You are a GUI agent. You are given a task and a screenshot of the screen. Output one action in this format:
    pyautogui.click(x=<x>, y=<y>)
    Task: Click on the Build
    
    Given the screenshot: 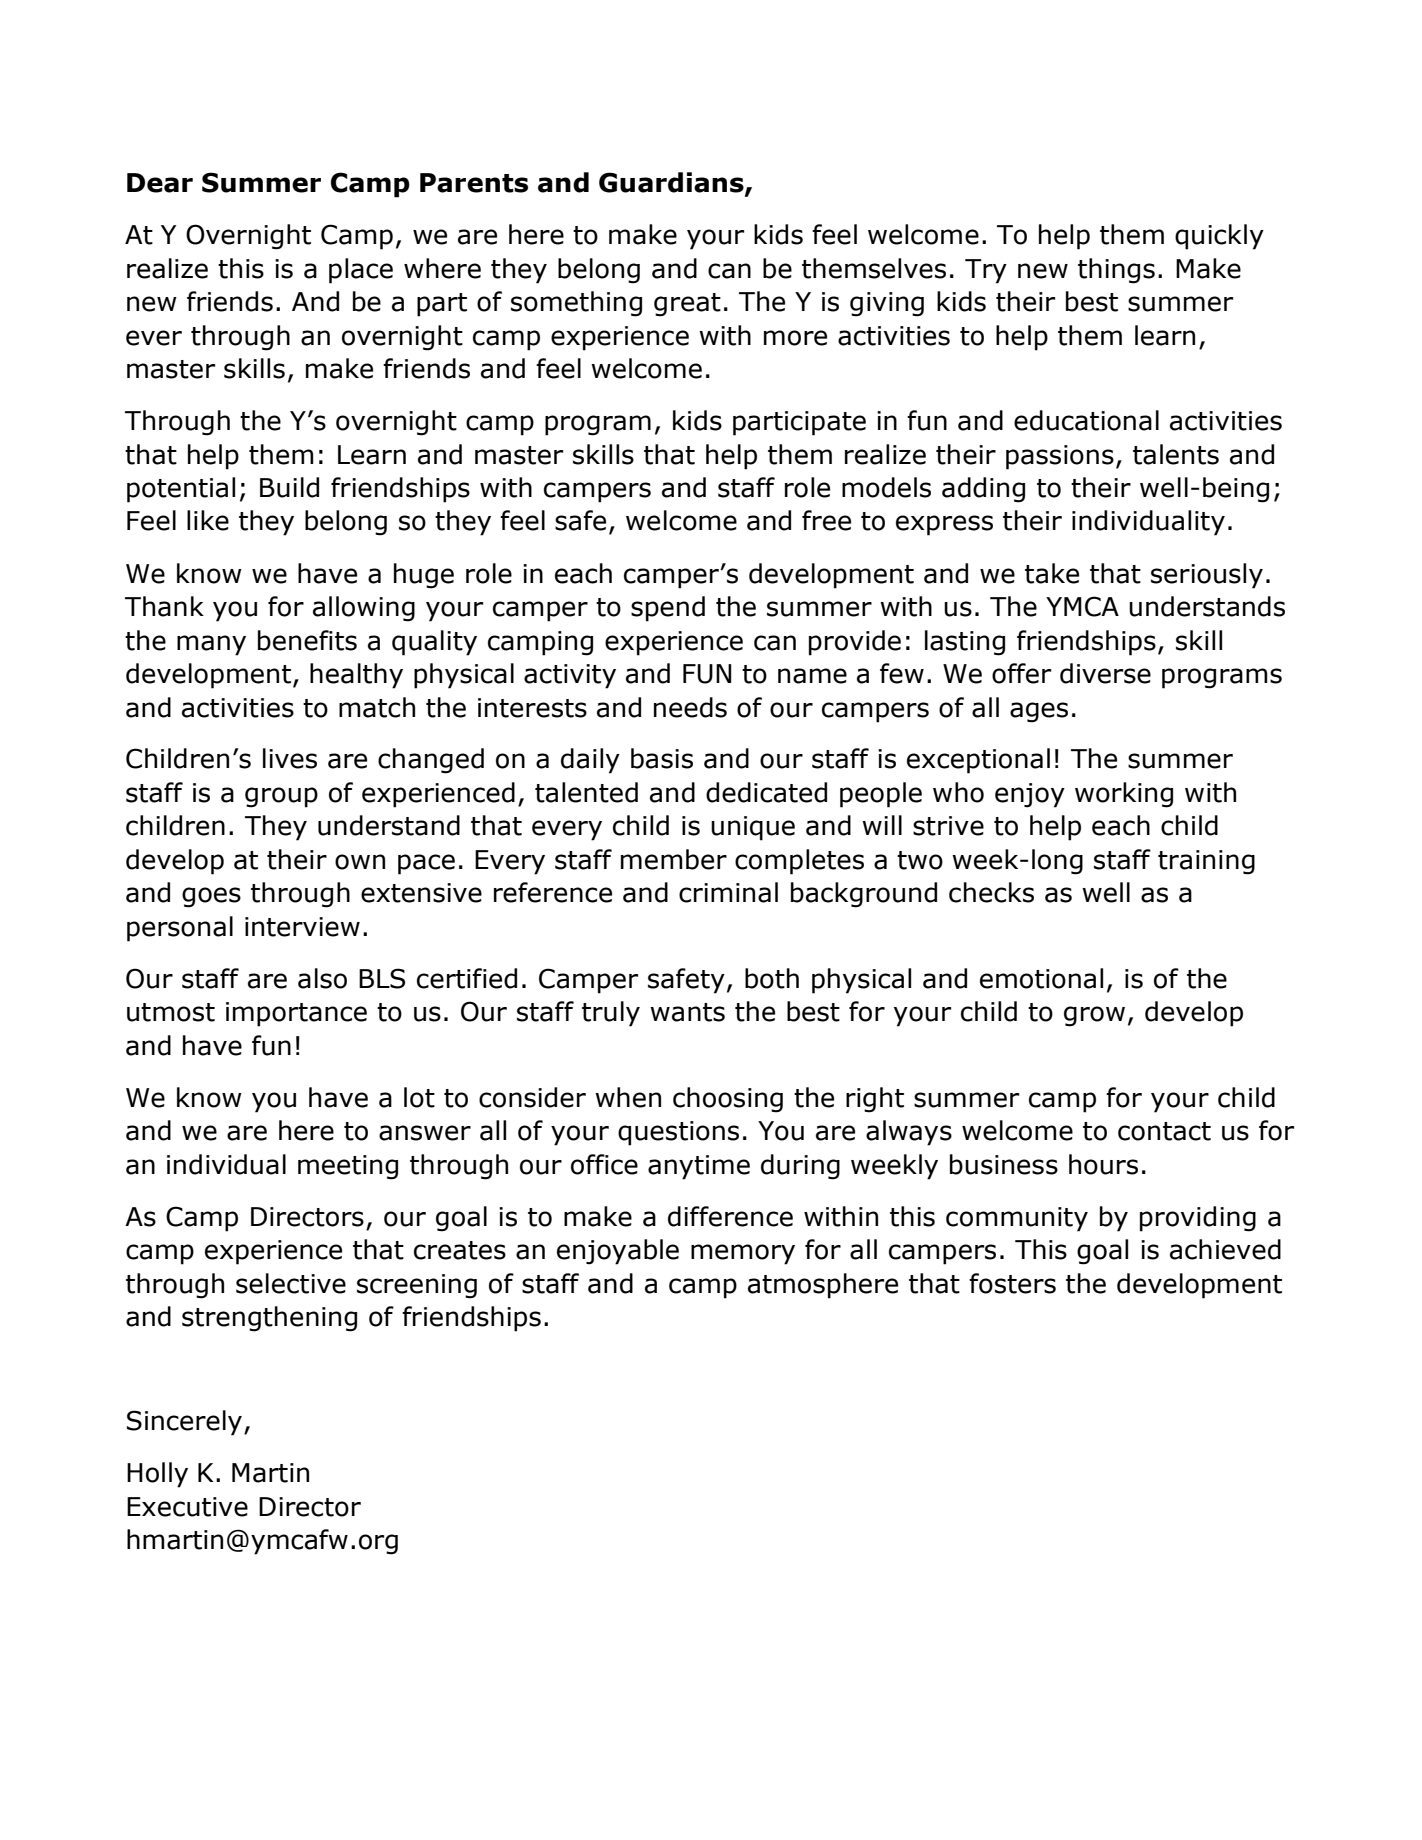 What is the action you would take?
    pyautogui.click(x=289, y=487)
